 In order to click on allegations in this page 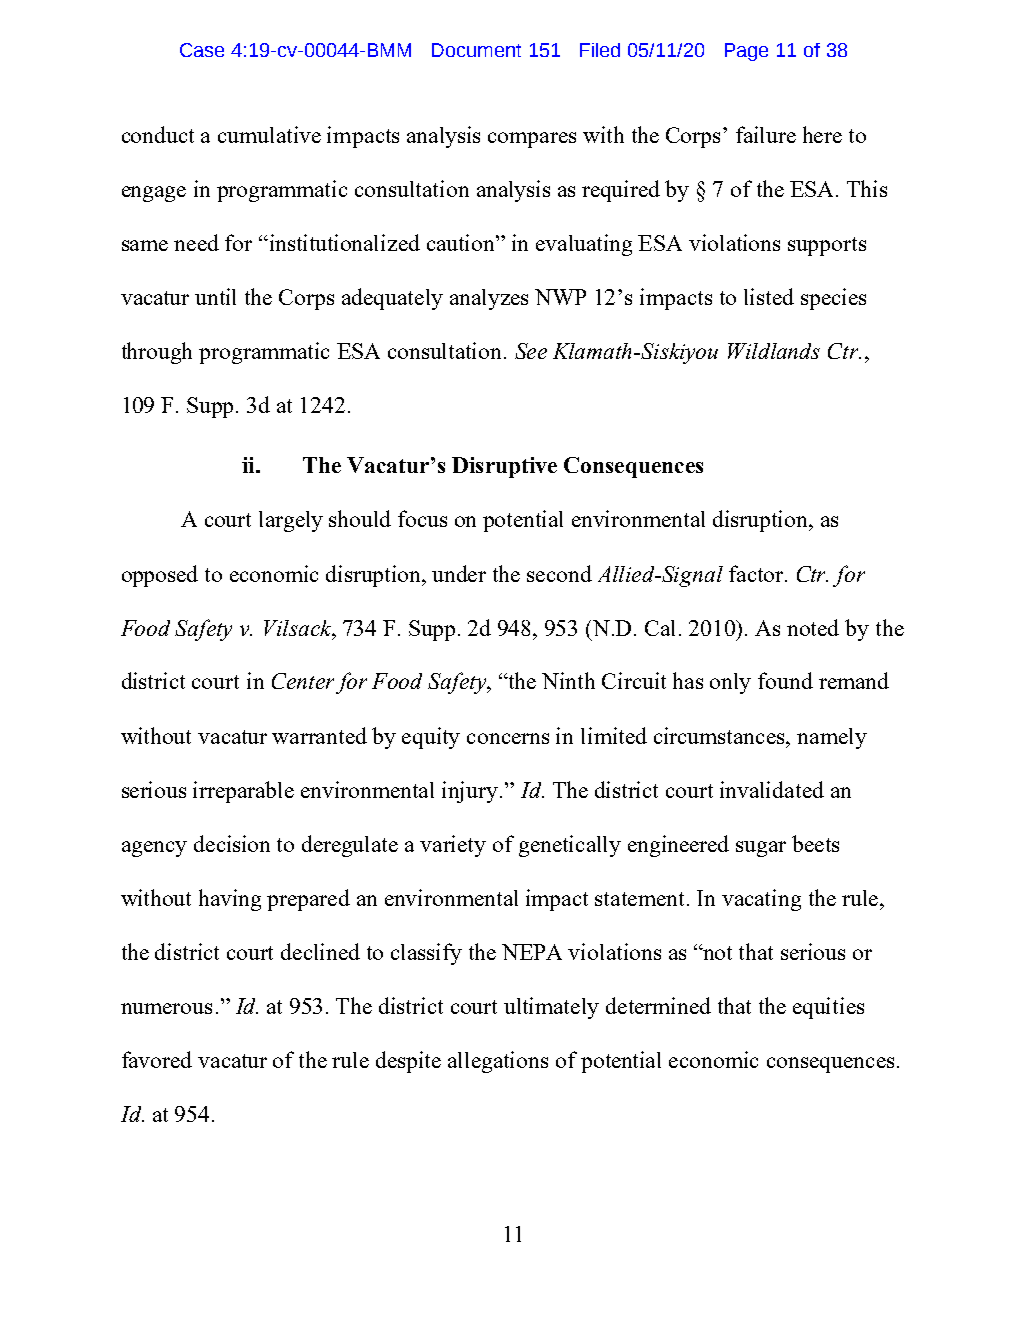, I will do `click(498, 1062)`.
